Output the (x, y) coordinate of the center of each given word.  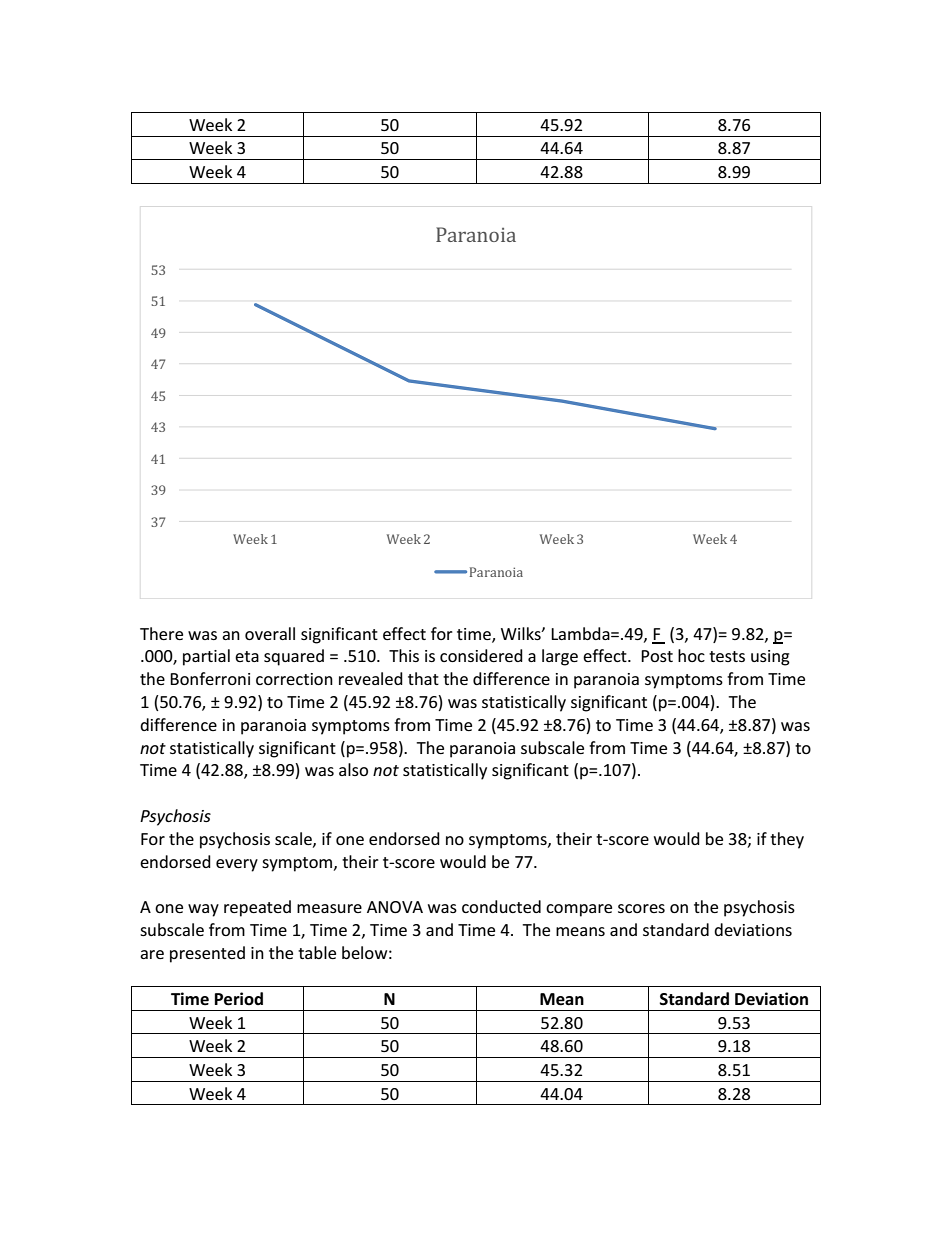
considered (481, 655)
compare (579, 910)
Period (239, 999)
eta (247, 656)
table (317, 952)
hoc (691, 655)
